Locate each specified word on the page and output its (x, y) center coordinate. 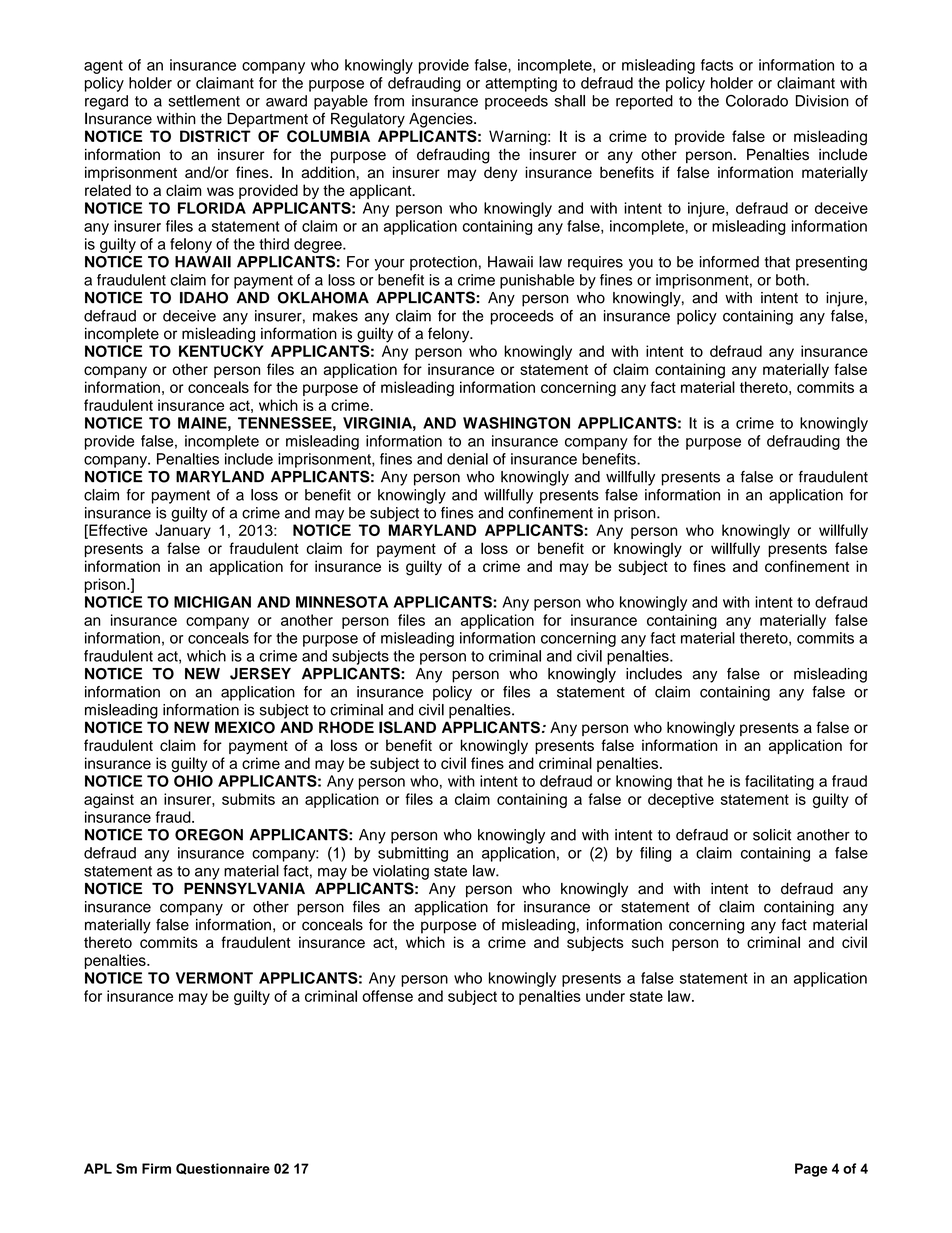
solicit (772, 835)
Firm (156, 1168)
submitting (413, 854)
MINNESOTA (342, 602)
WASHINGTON (516, 423)
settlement (204, 101)
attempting (521, 84)
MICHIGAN (212, 602)
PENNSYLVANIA (244, 888)
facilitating (779, 782)
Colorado (757, 101)
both (791, 280)
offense (387, 996)
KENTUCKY (221, 351)
